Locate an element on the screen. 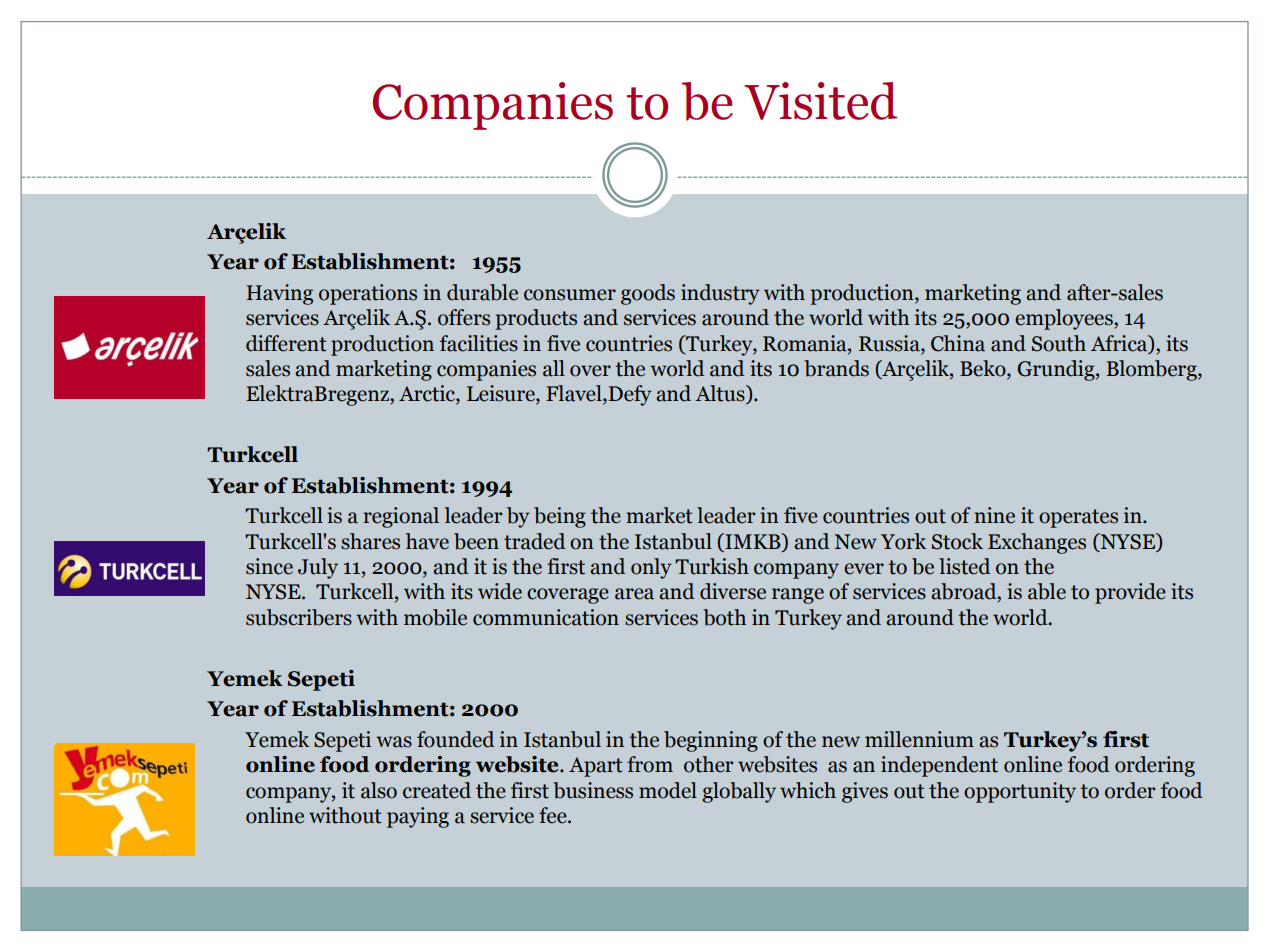  opportunity is located at coordinates (1020, 792).
